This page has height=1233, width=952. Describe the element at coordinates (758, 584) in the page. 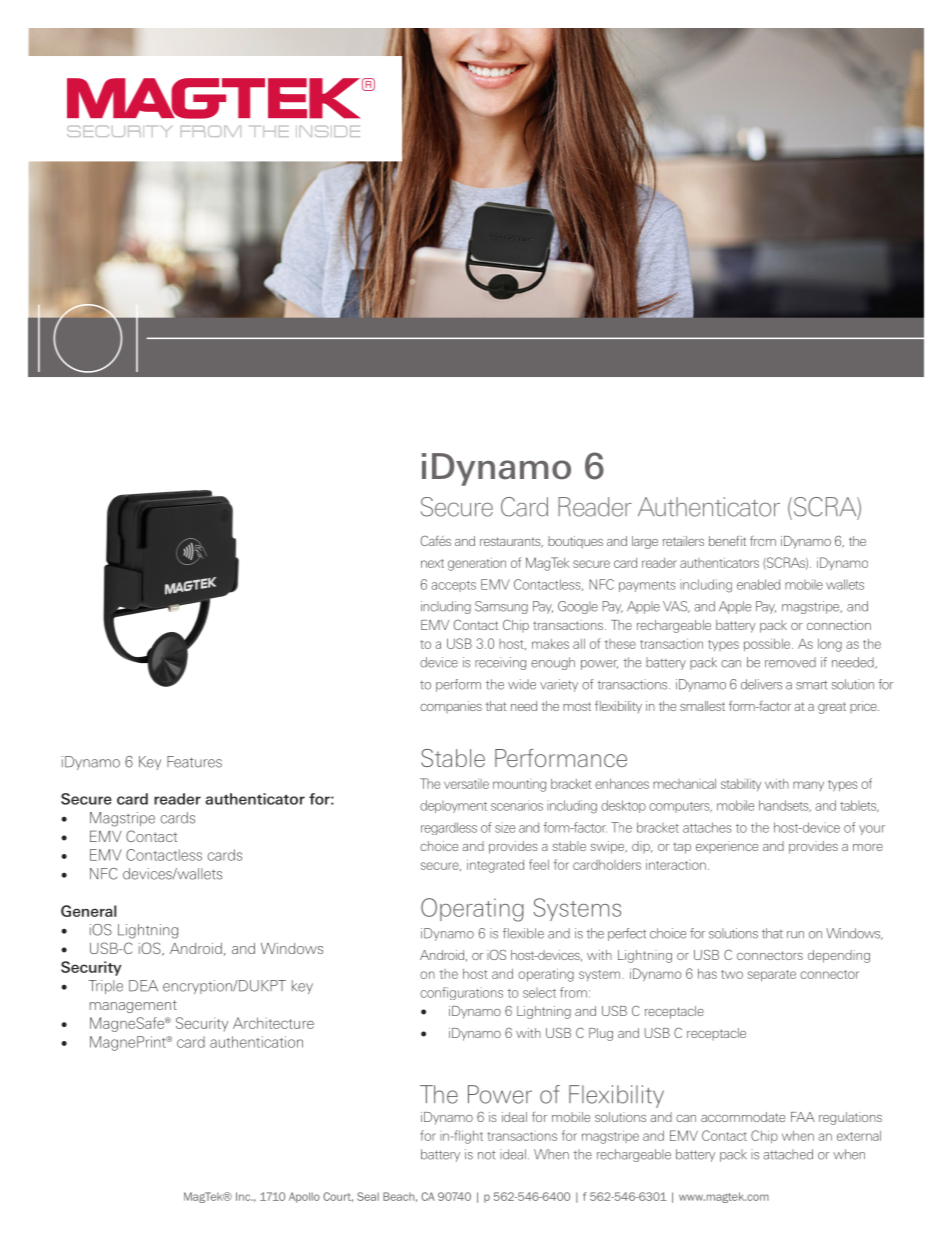

I see `enabled` at that location.
